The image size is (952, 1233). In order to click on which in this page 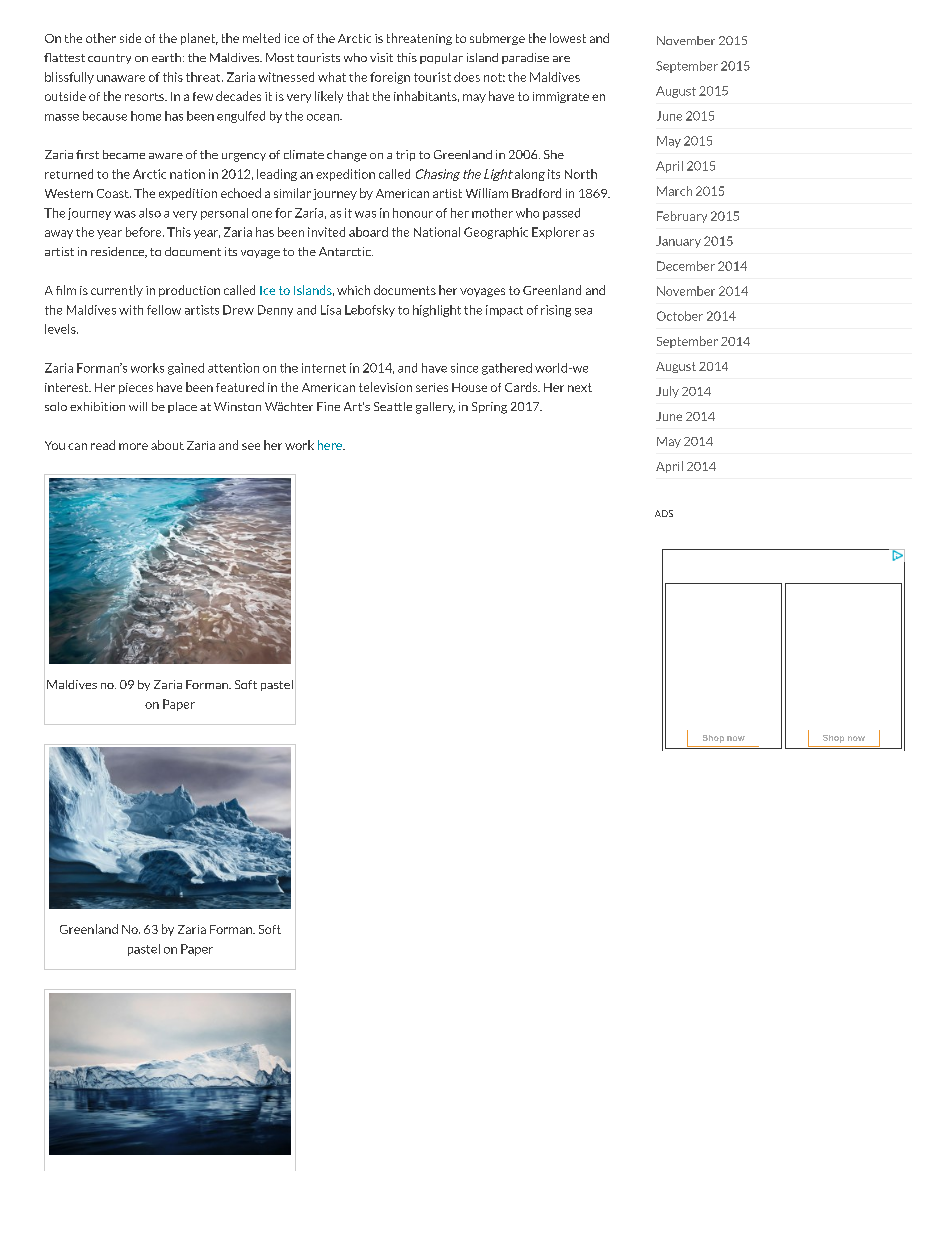, I will do `click(353, 290)`.
